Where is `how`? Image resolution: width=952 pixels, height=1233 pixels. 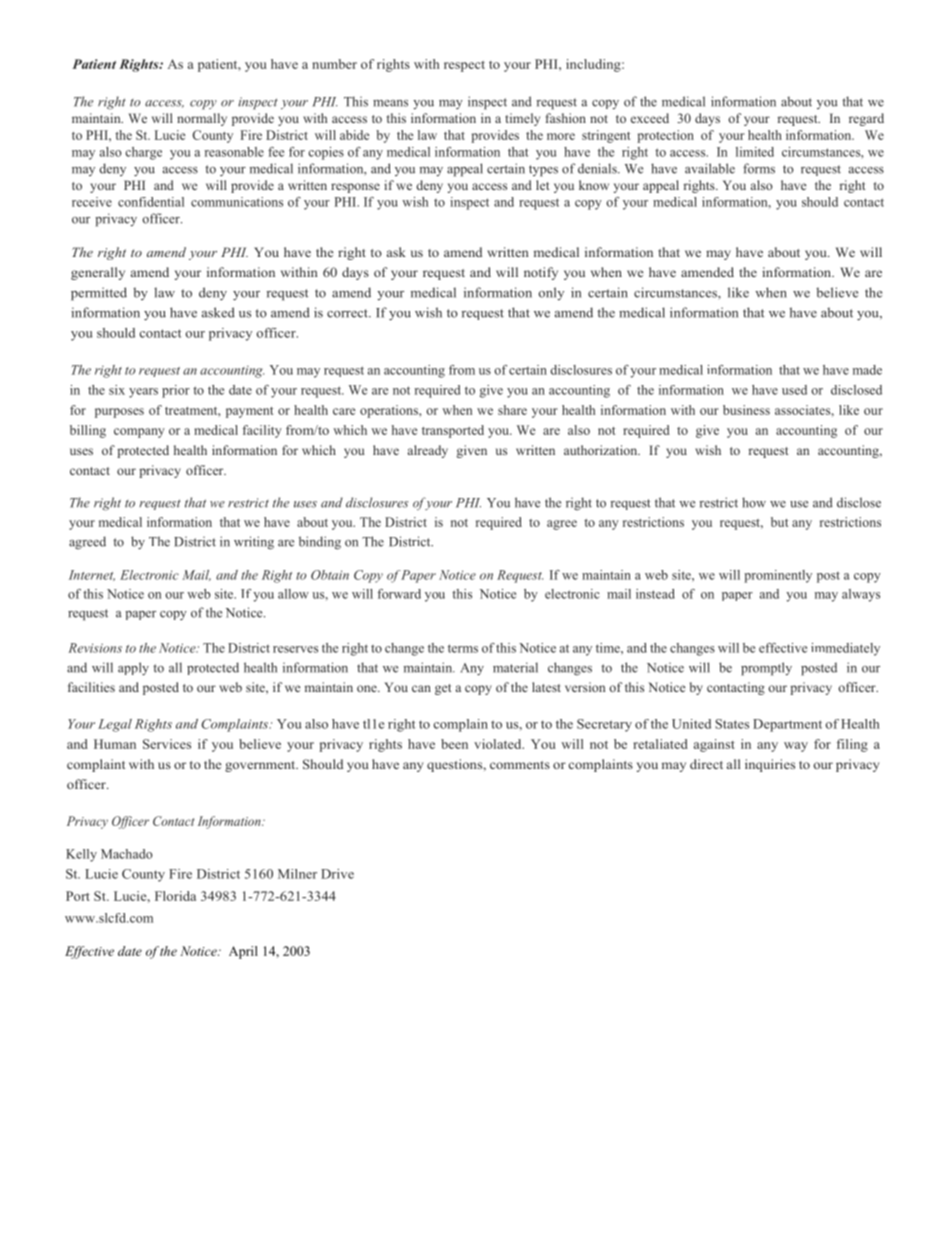
how is located at coordinates (754, 502).
